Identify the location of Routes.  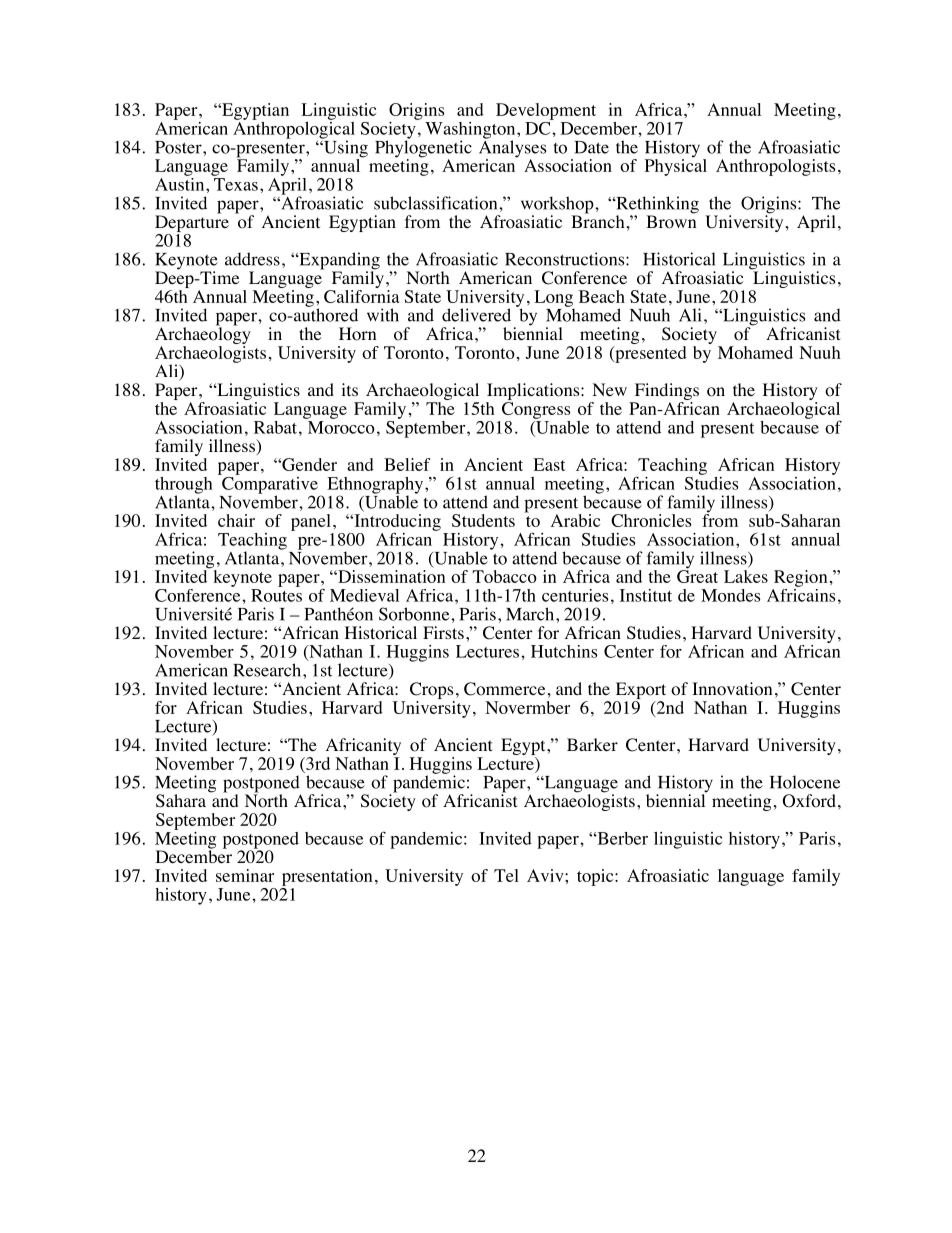
(276, 595).
